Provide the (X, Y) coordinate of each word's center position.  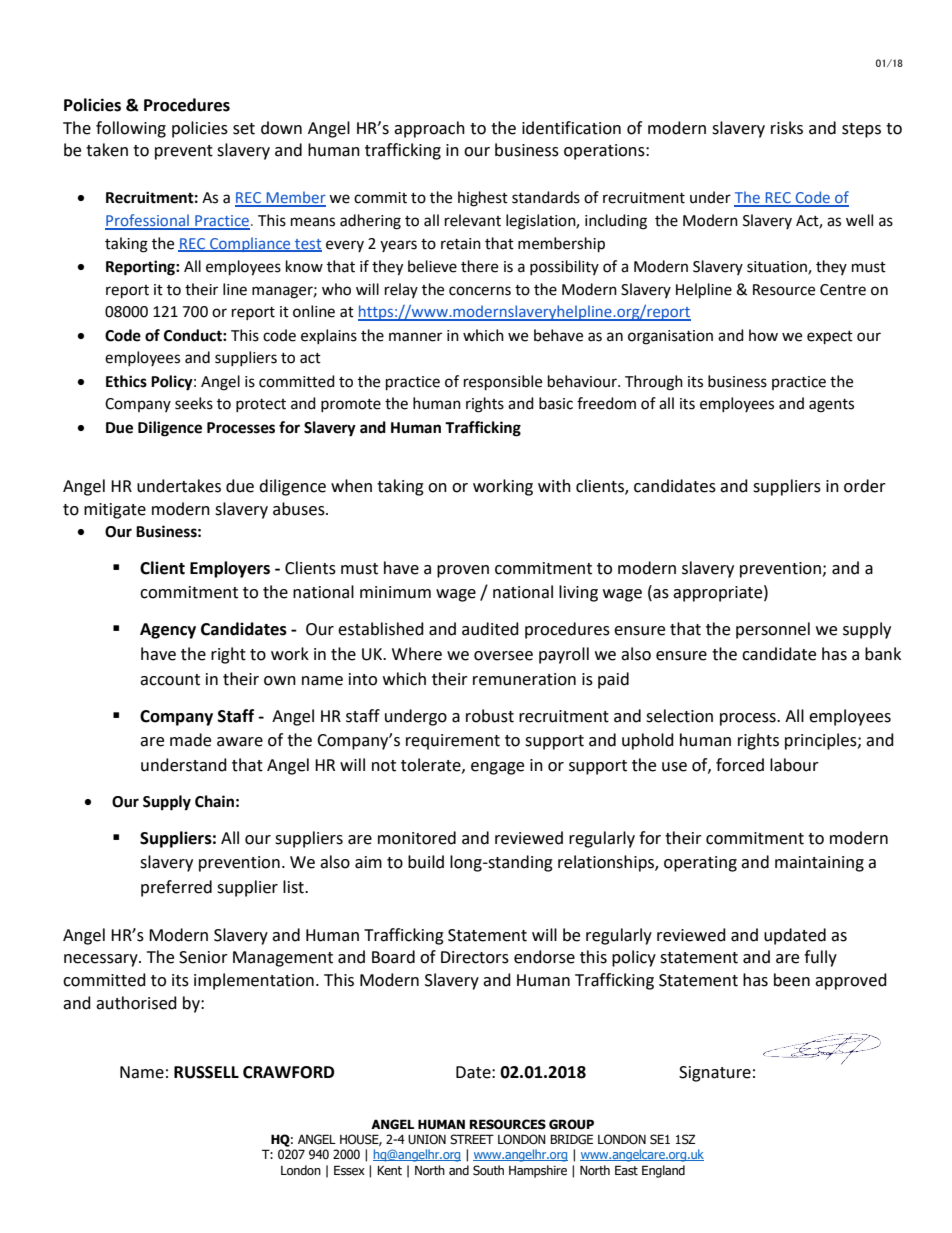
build (426, 862)
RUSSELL (206, 1072)
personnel (773, 630)
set (244, 129)
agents (831, 406)
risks (787, 128)
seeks (194, 403)
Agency (168, 631)
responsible (503, 383)
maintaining (819, 864)
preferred (176, 888)
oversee (503, 656)
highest (483, 199)
